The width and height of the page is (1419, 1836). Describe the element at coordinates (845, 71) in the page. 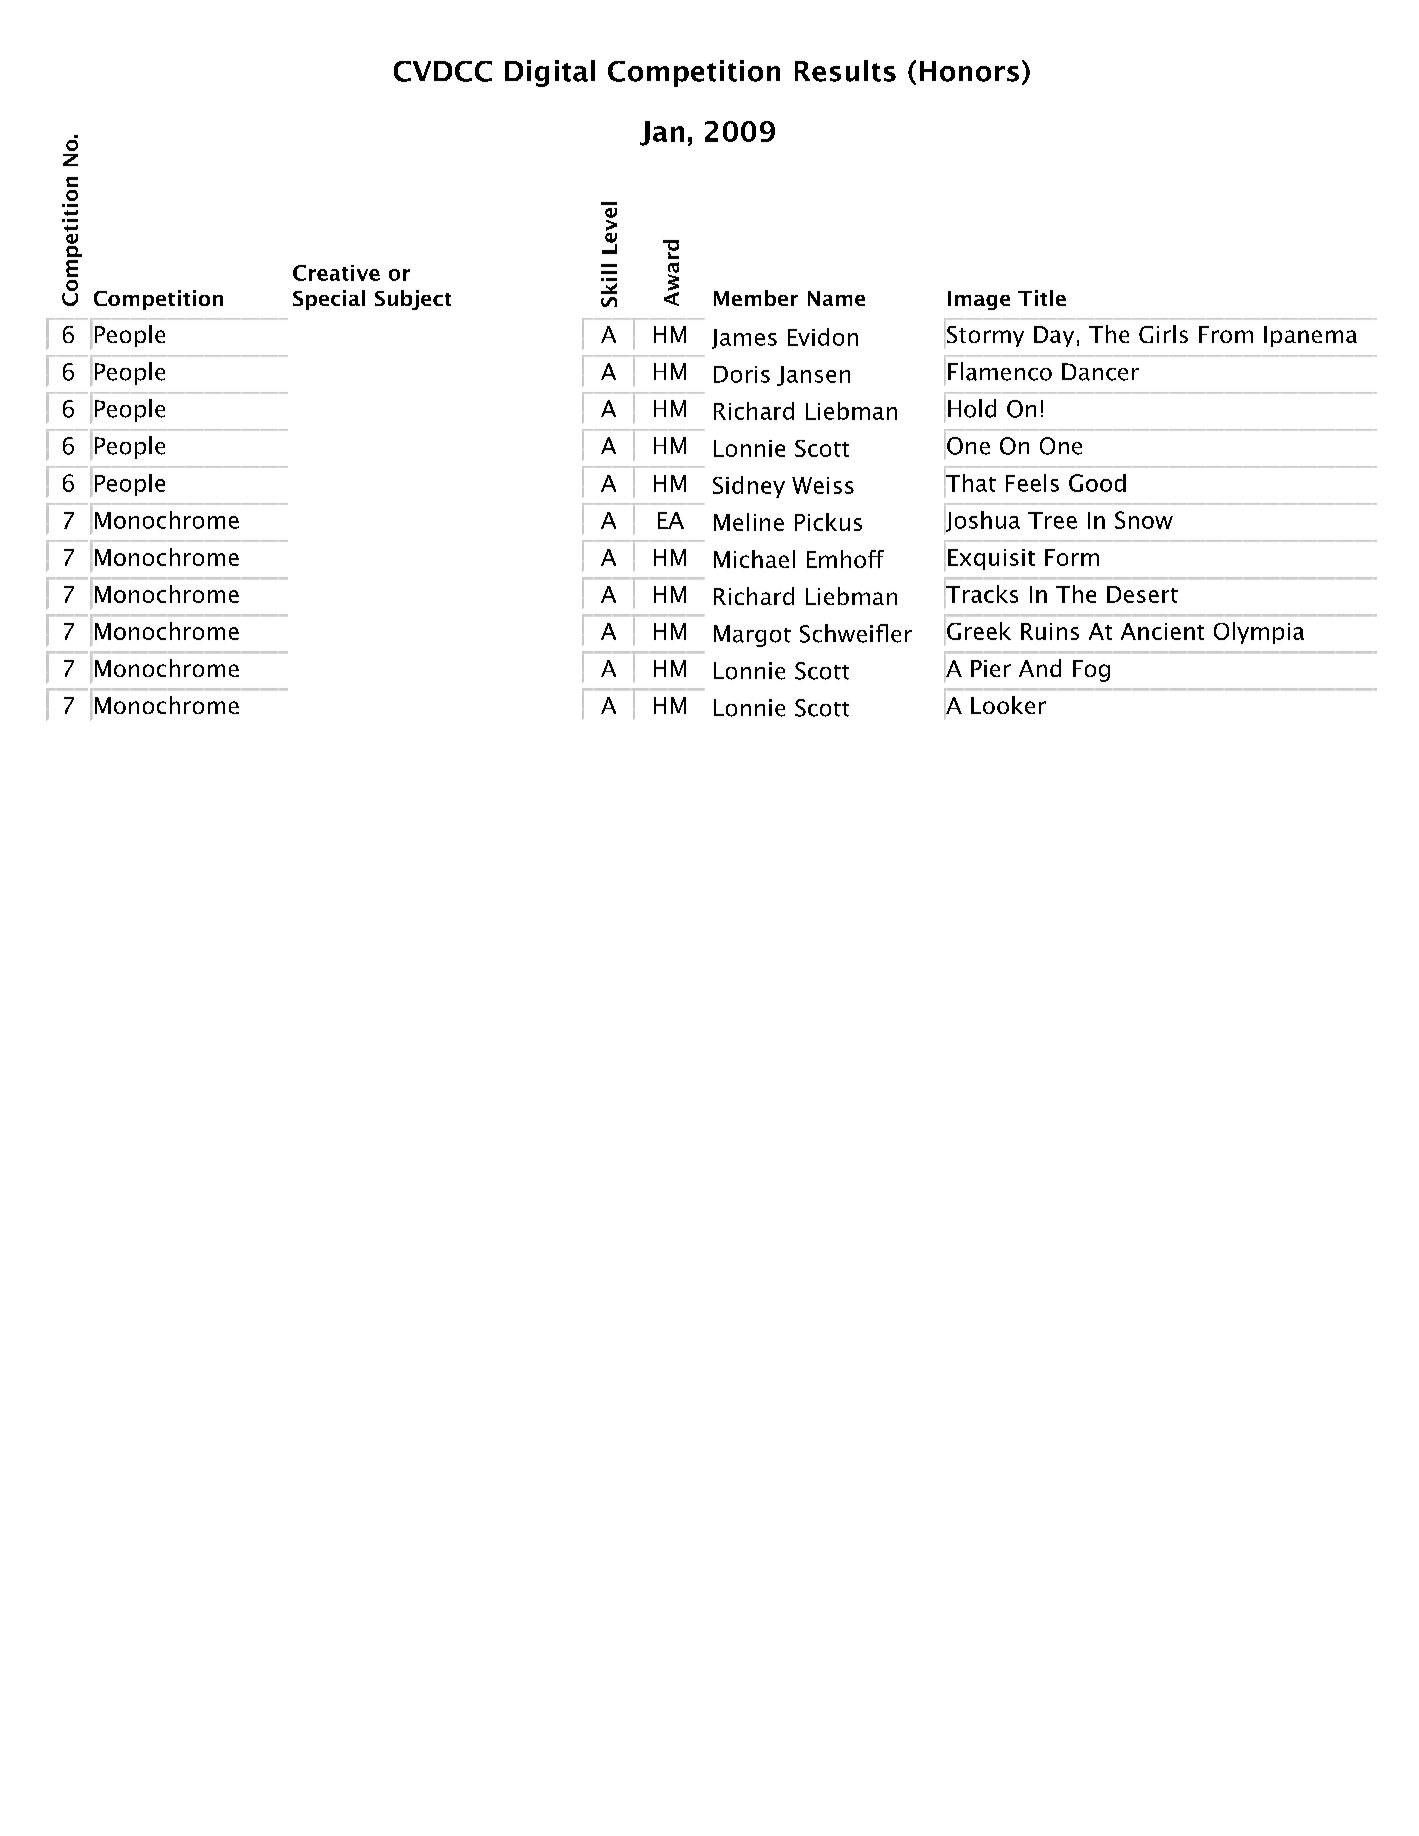

I see `Results` at that location.
